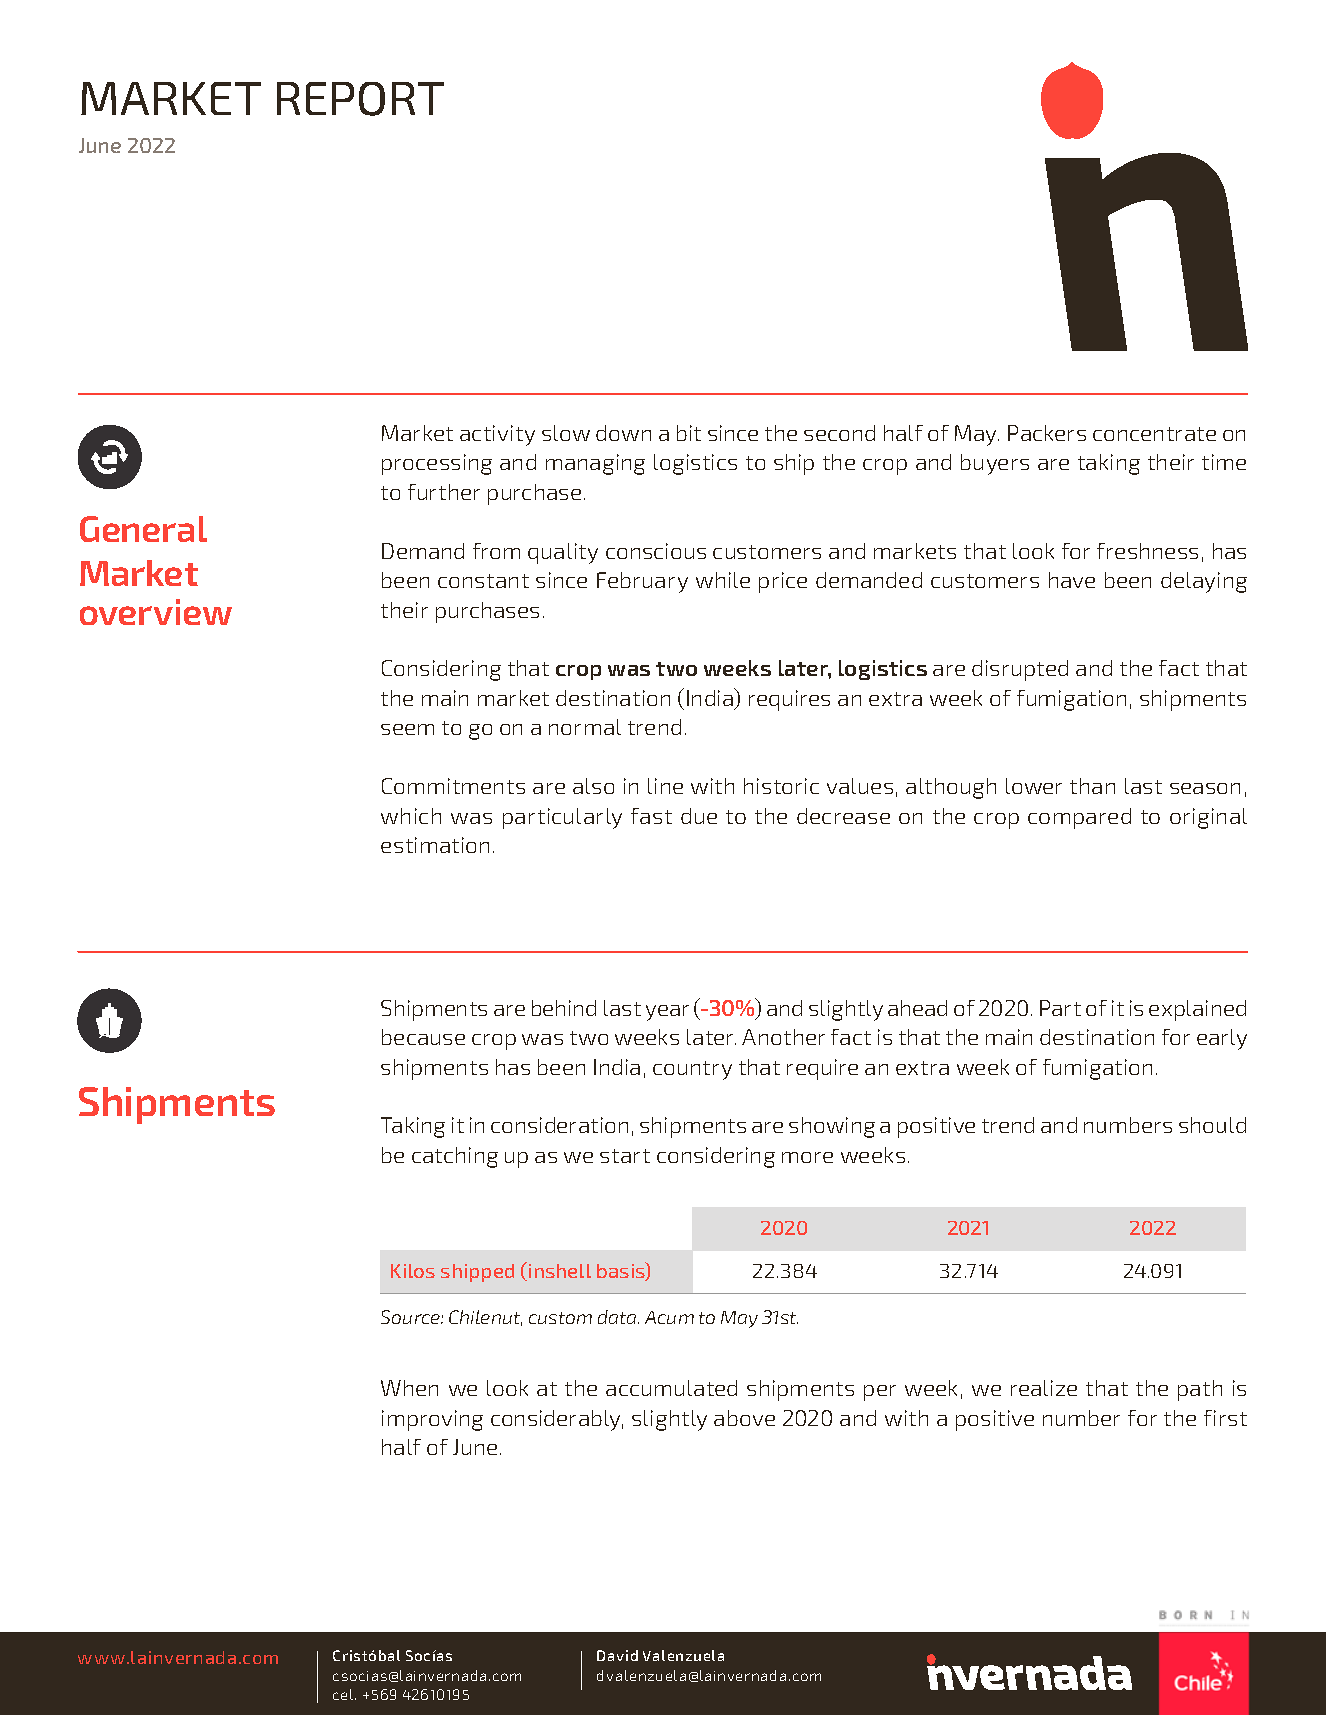  I want to click on which, so click(411, 816).
